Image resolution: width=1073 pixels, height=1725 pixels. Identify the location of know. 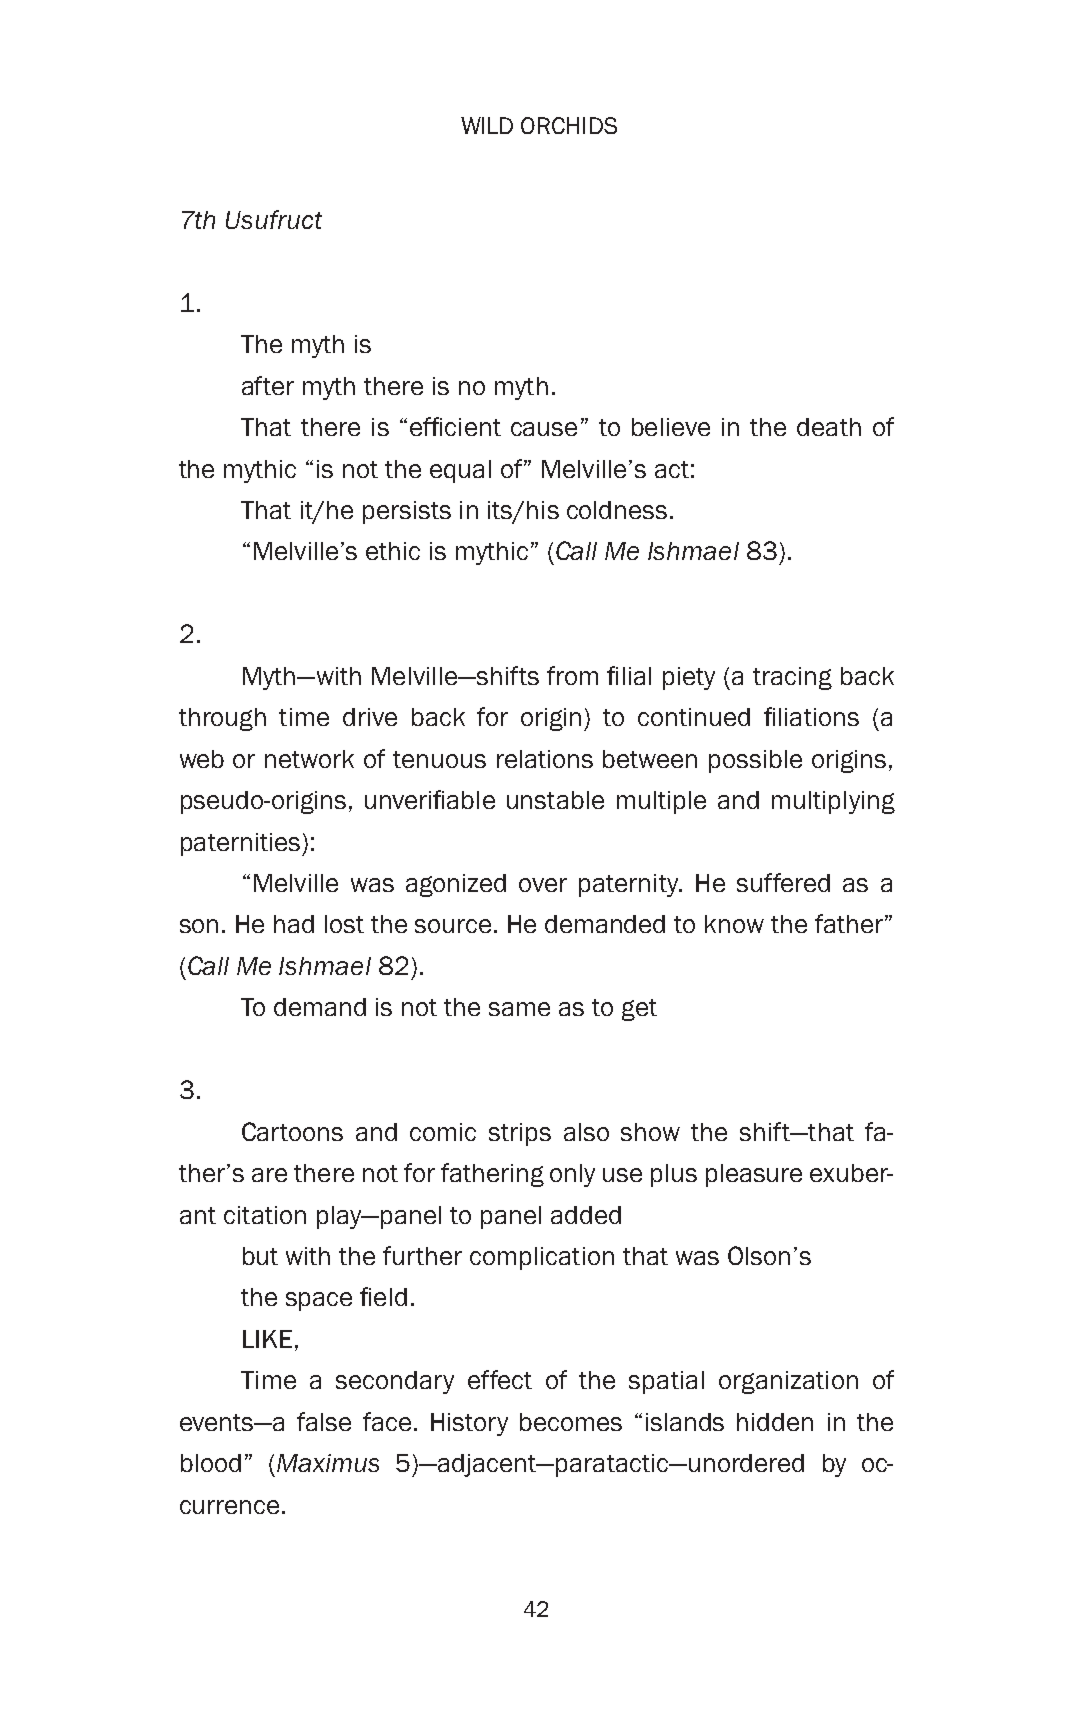
(734, 924).
